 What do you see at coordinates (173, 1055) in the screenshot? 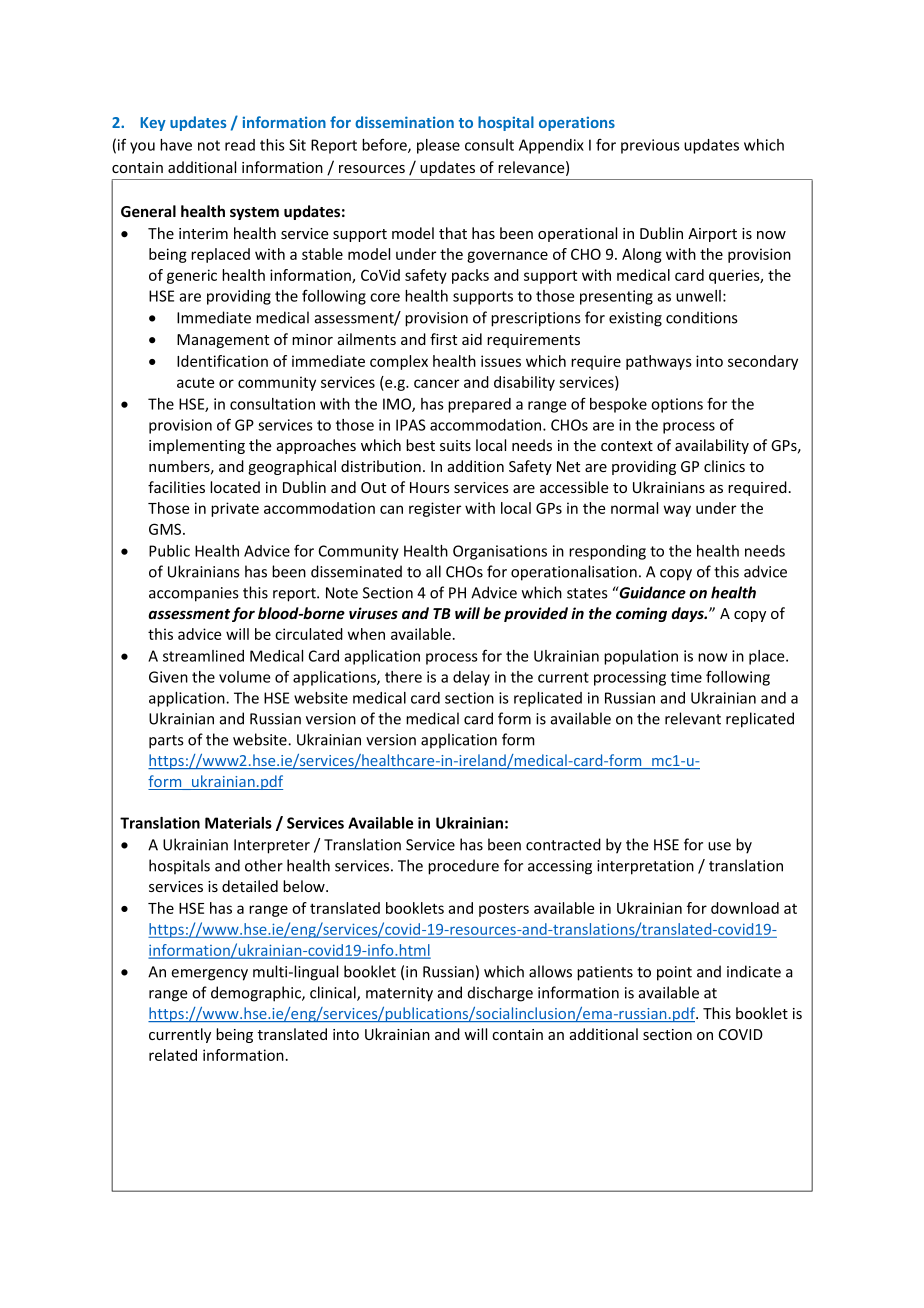
I see `related` at bounding box center [173, 1055].
